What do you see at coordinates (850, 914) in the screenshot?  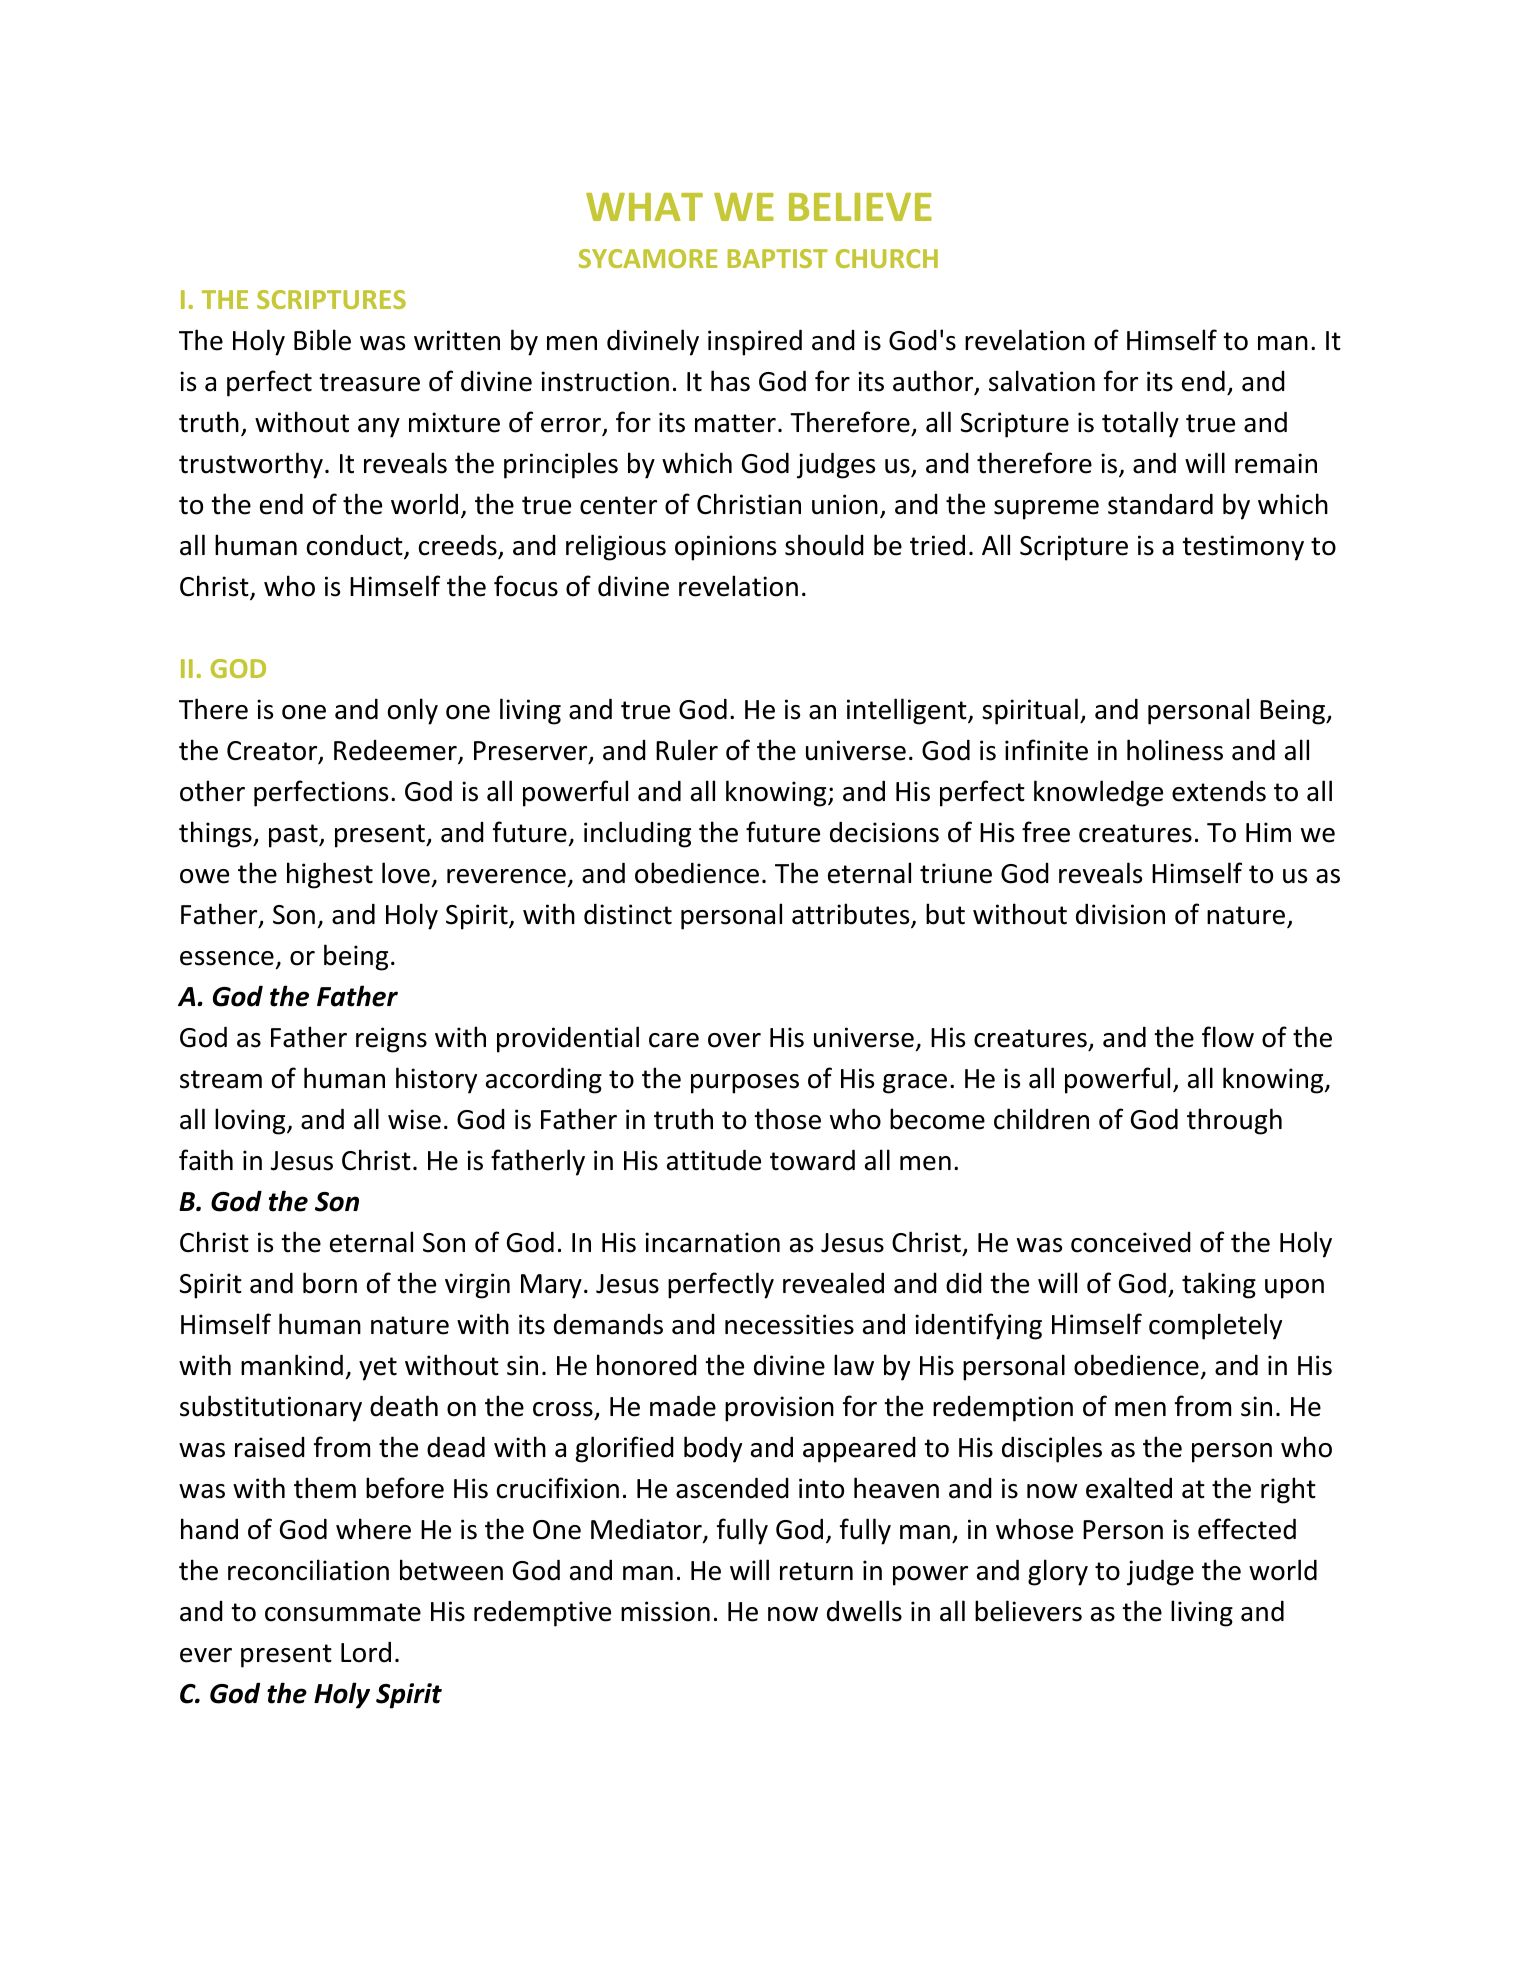 I see `attributes` at bounding box center [850, 914].
